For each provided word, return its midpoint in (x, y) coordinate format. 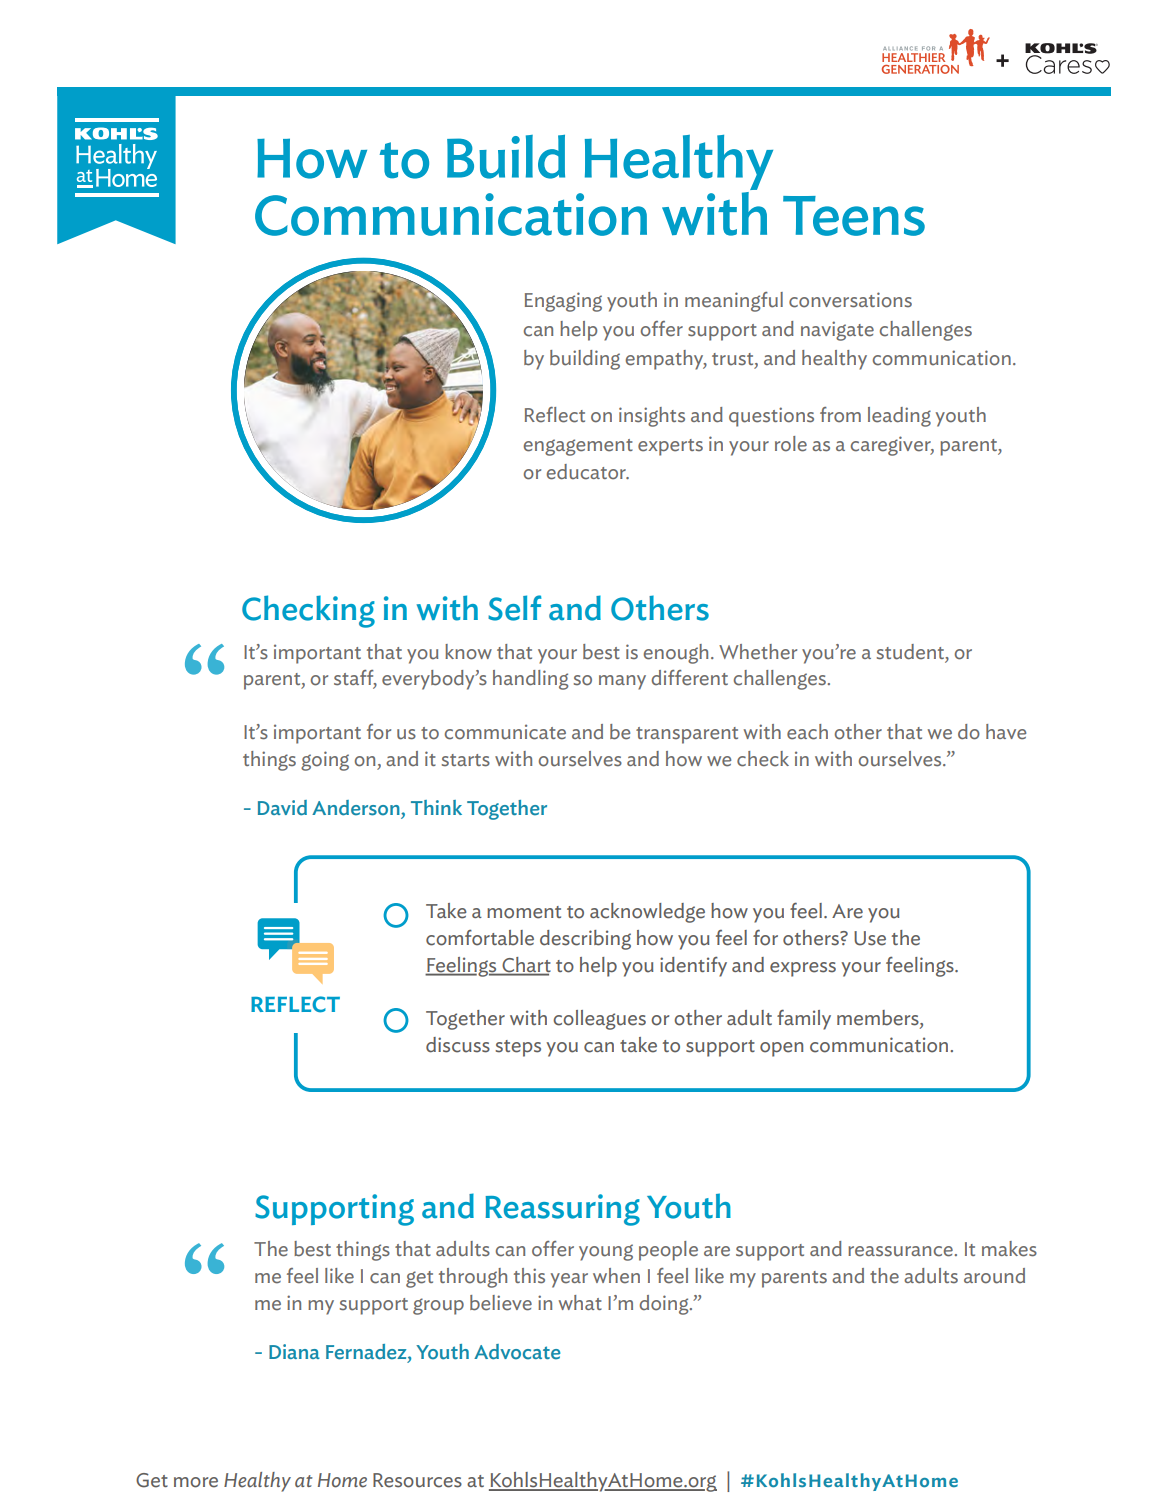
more (196, 1482)
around (994, 1276)
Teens (854, 216)
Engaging (563, 302)
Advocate (517, 1352)
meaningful (734, 302)
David (282, 808)
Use (870, 938)
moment (524, 912)
